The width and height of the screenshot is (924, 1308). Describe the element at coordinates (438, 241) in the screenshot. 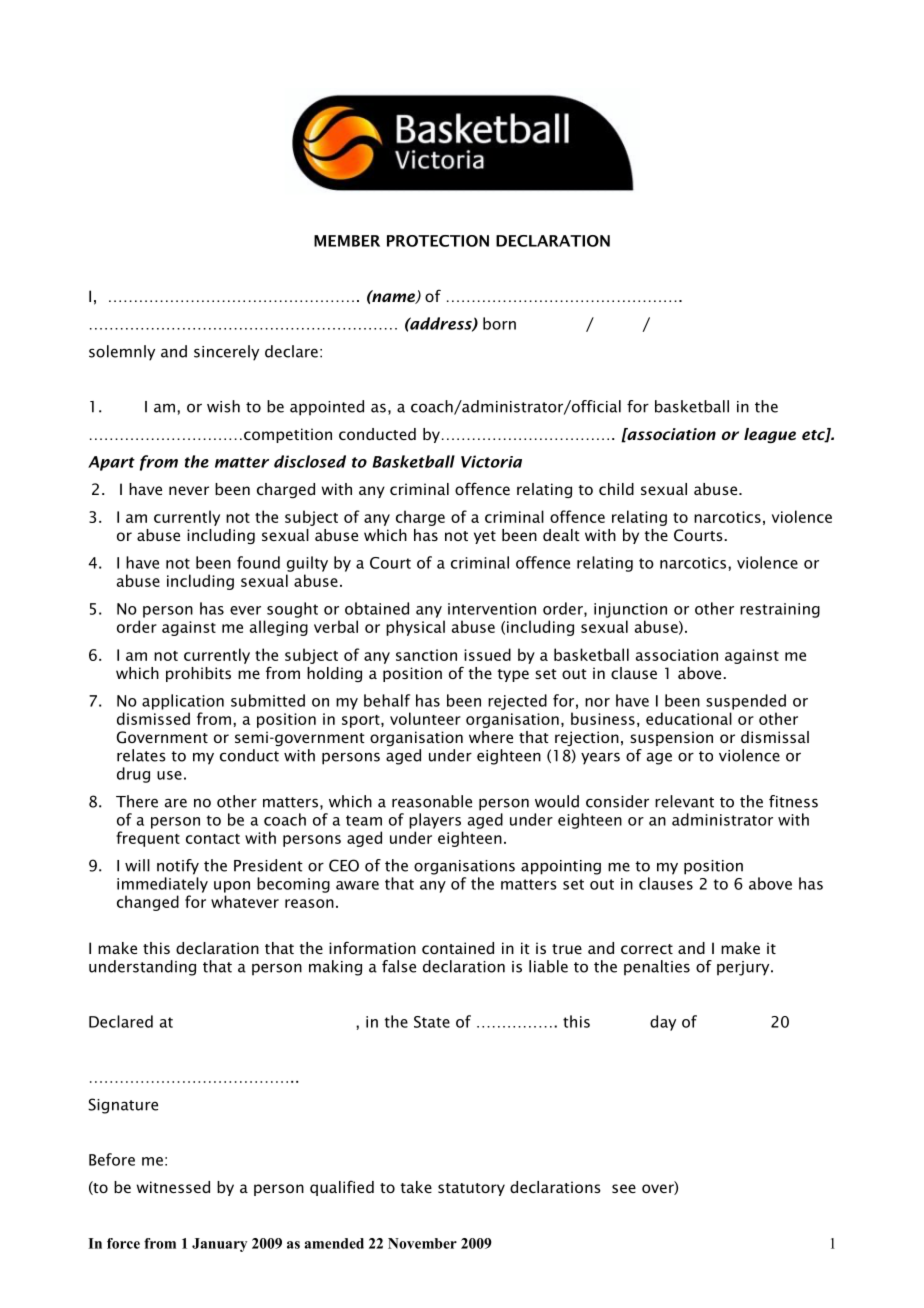

I see `PROTECTION` at that location.
